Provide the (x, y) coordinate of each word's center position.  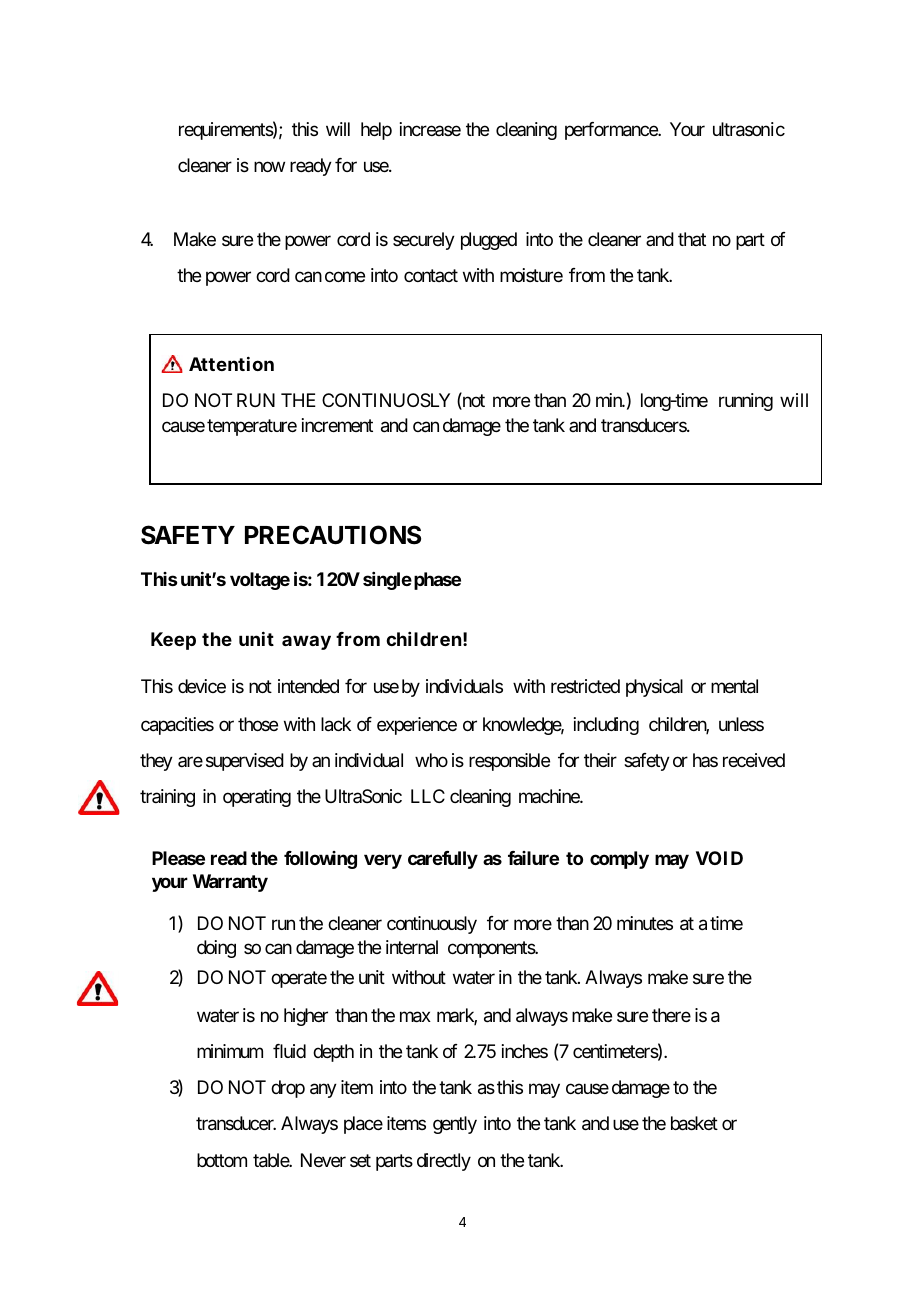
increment (337, 425)
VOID (719, 858)
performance (612, 131)
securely (424, 241)
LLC (428, 796)
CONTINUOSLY (386, 400)
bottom (222, 1160)
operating (257, 798)
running (746, 402)
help (376, 131)
